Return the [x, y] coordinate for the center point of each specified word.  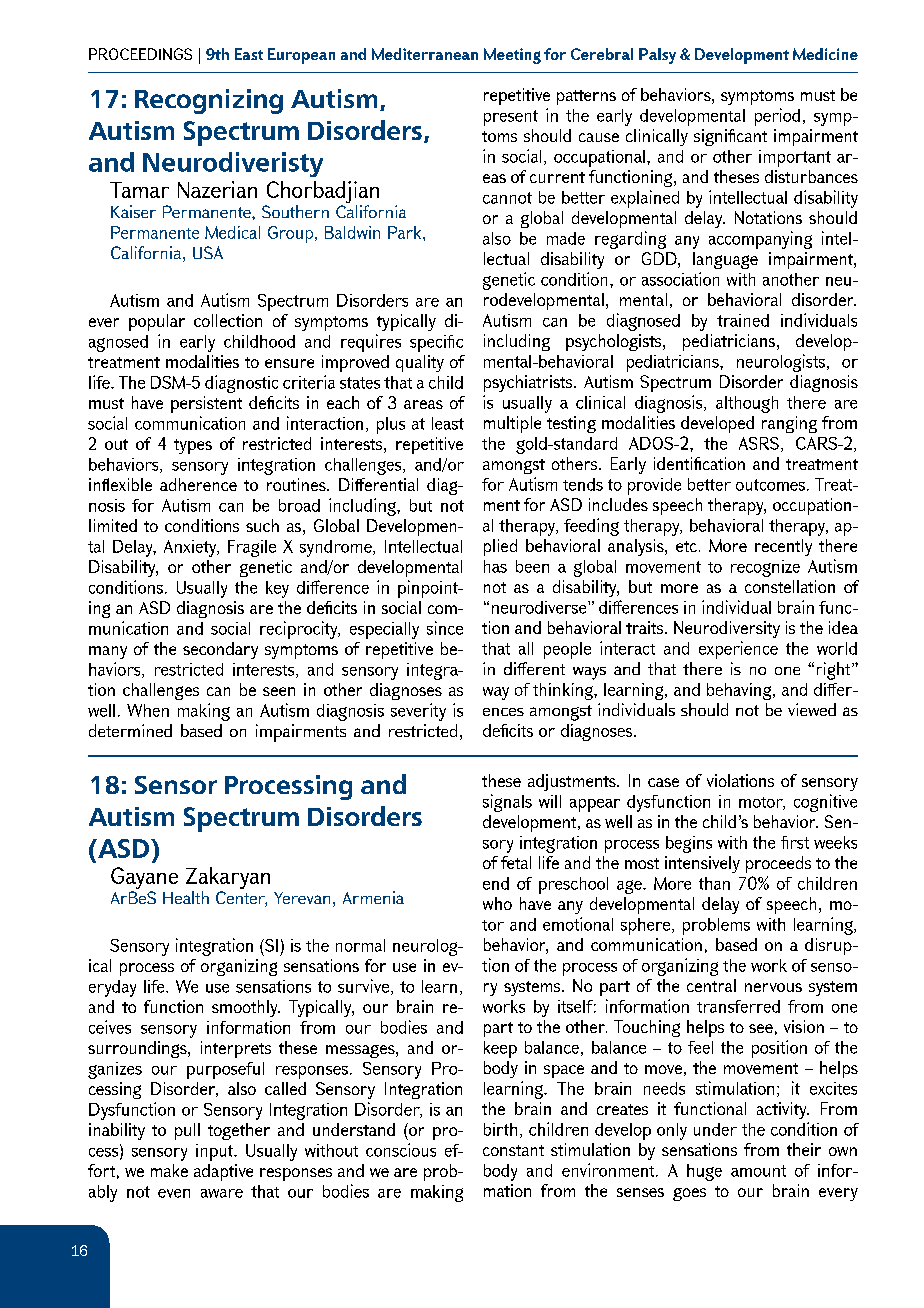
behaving [740, 691]
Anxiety [191, 548]
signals [507, 803]
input [215, 1152]
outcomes [772, 485]
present [511, 118]
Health [186, 897]
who [497, 903]
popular [157, 322]
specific [436, 343]
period [777, 117]
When [148, 710]
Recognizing [209, 101]
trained [743, 320]
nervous [773, 987]
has [495, 566]
